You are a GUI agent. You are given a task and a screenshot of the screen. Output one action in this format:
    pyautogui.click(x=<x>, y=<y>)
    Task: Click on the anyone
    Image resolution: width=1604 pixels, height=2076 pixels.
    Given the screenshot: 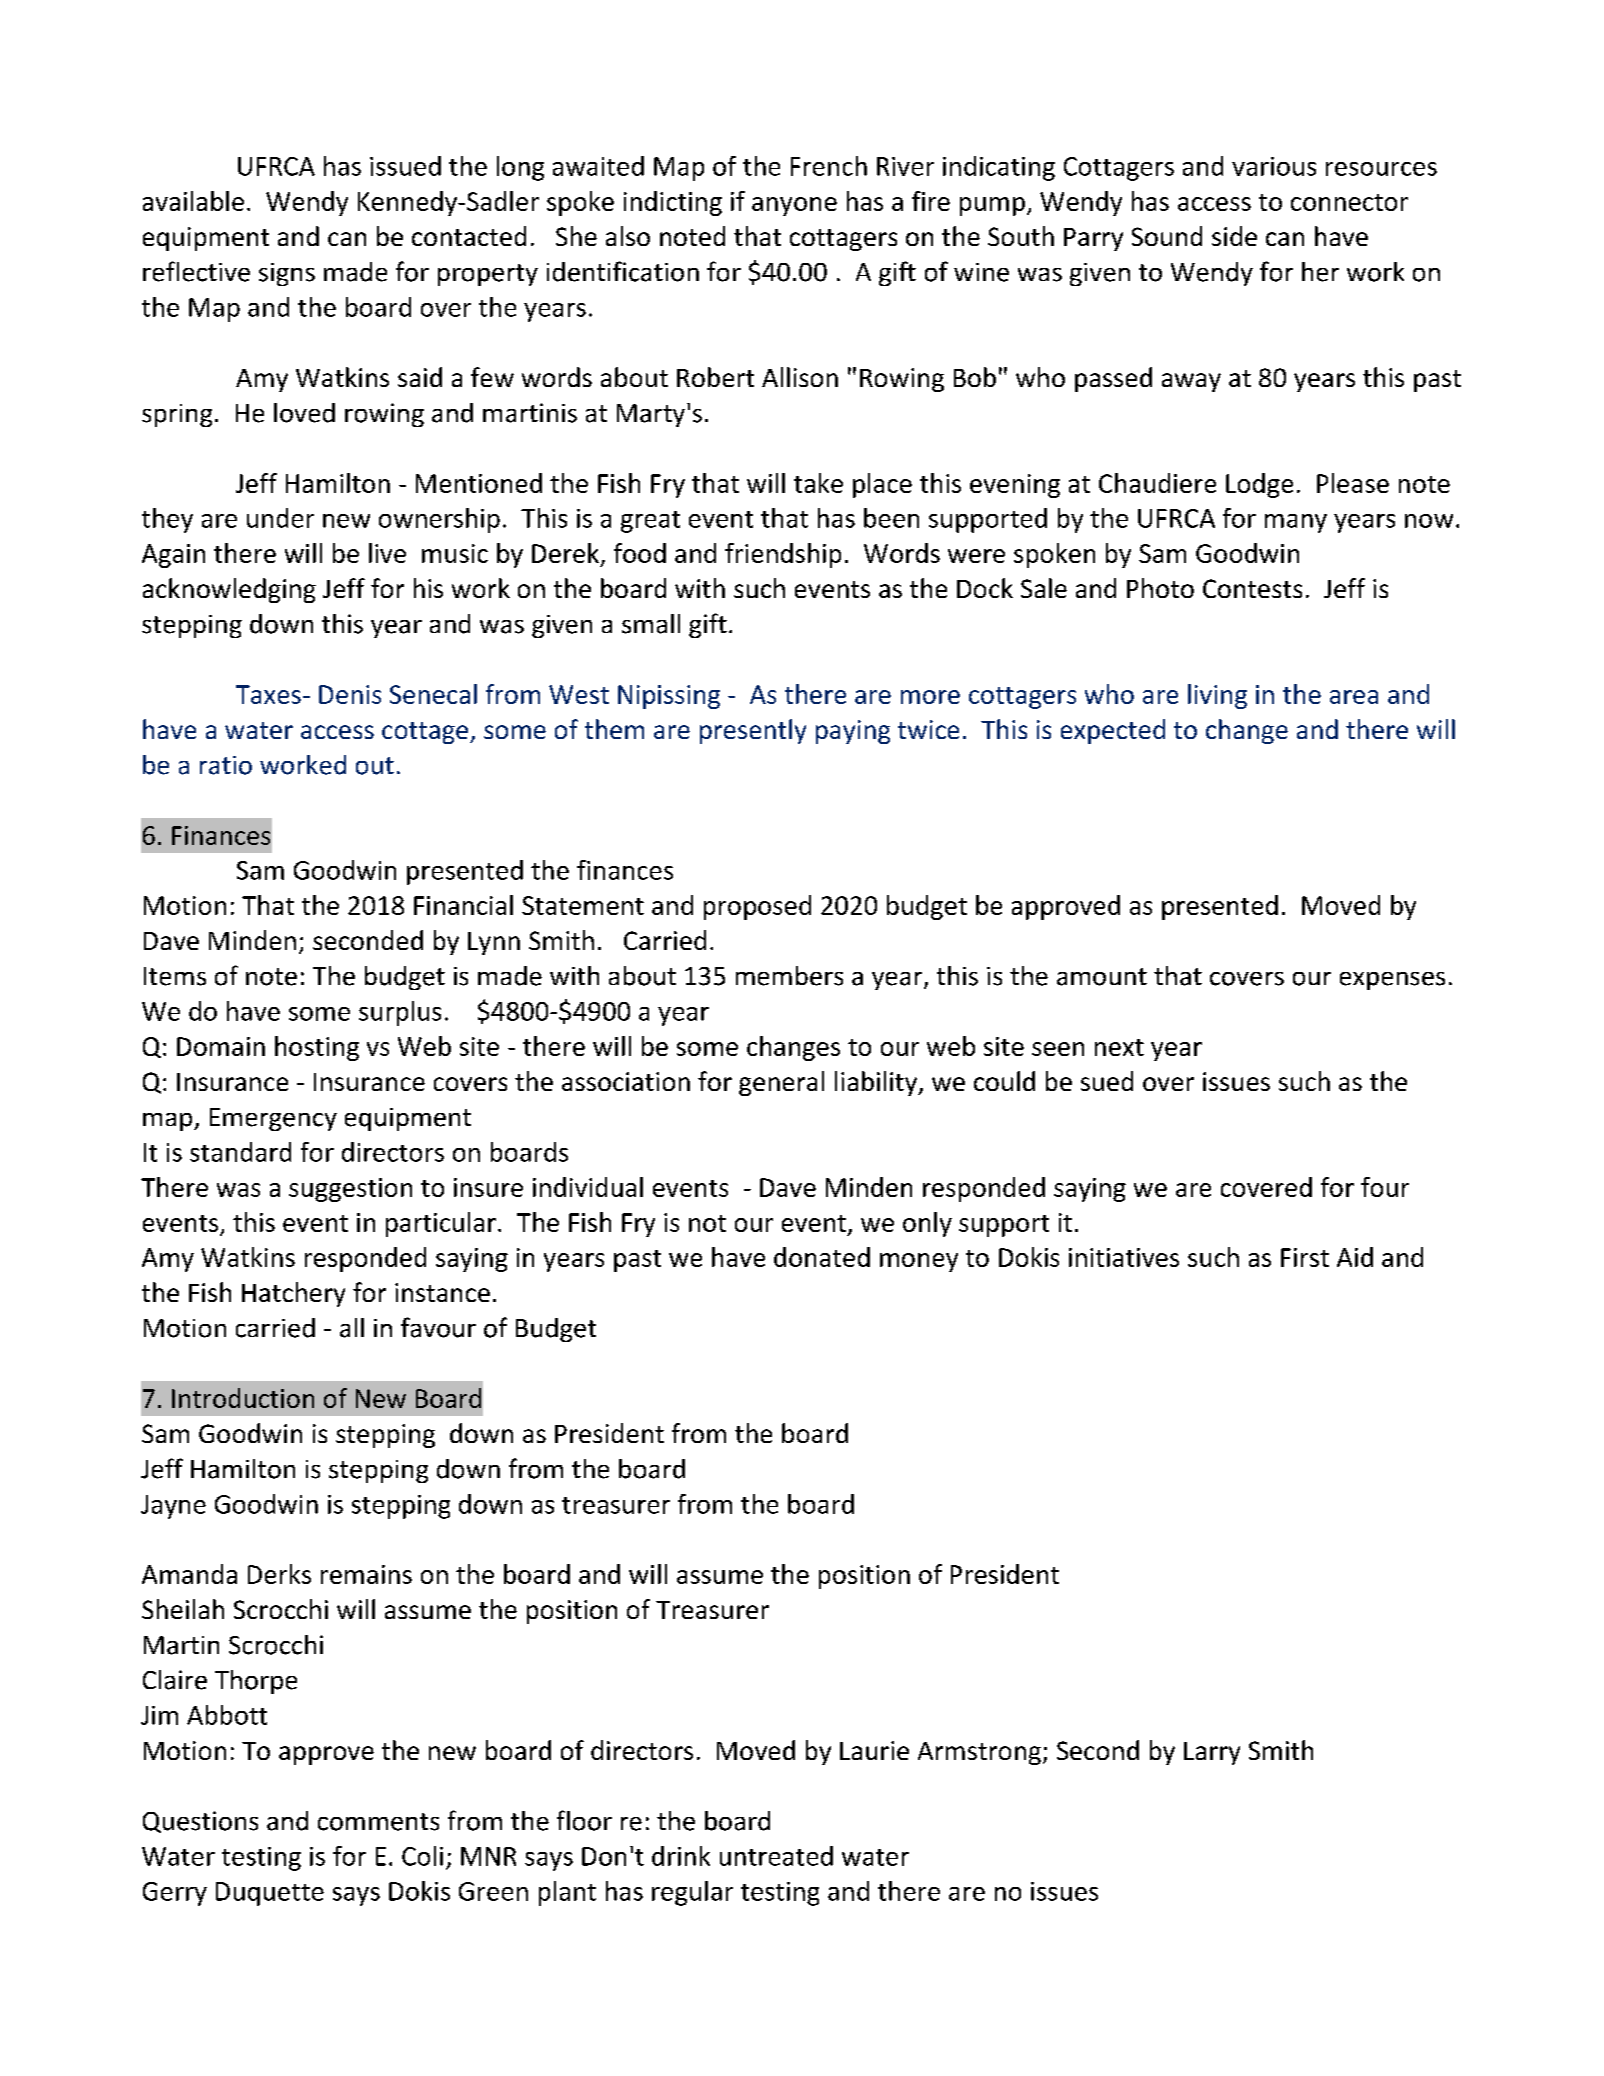 What is the action you would take?
    pyautogui.click(x=794, y=206)
